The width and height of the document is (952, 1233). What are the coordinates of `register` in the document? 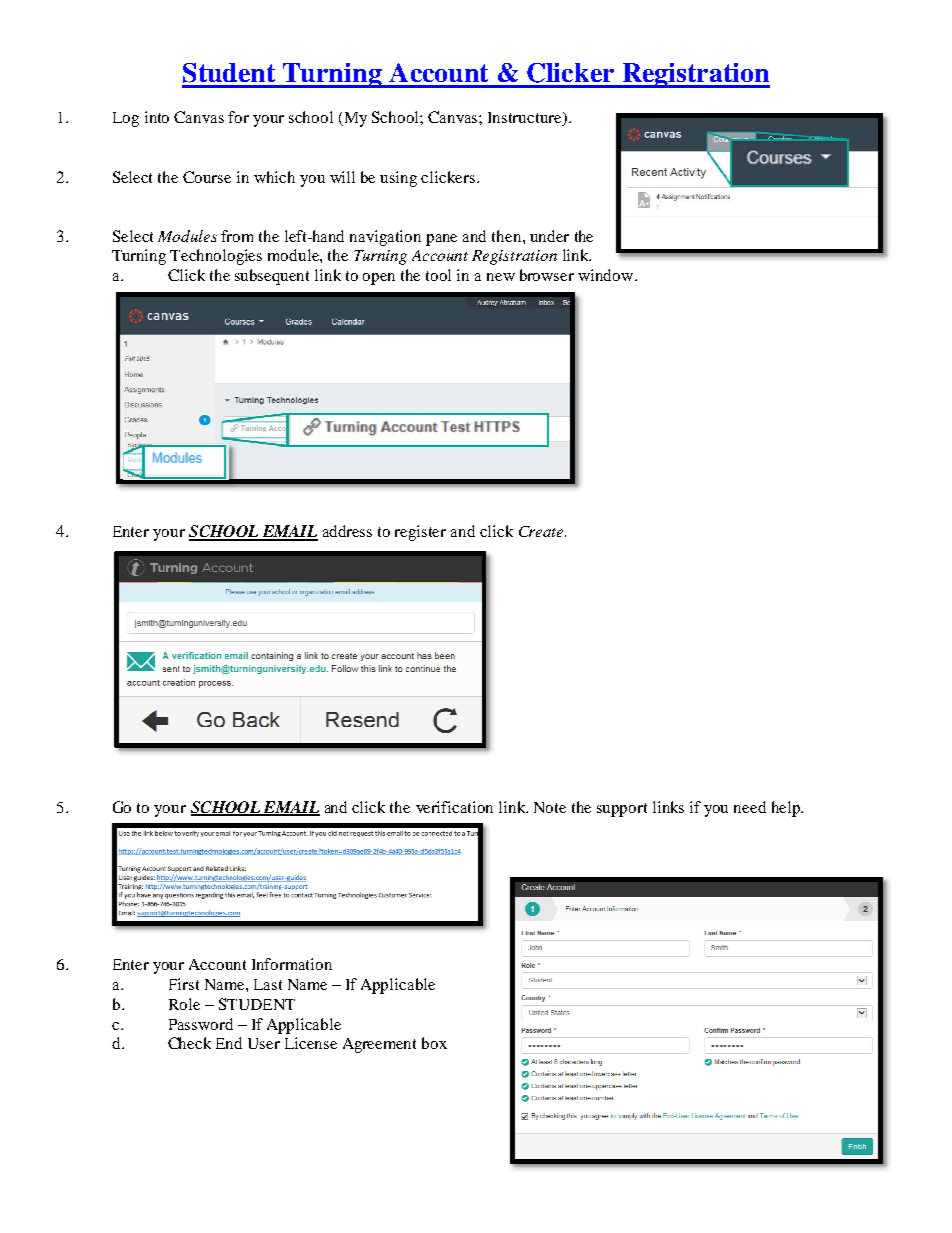 It's located at (420, 533).
